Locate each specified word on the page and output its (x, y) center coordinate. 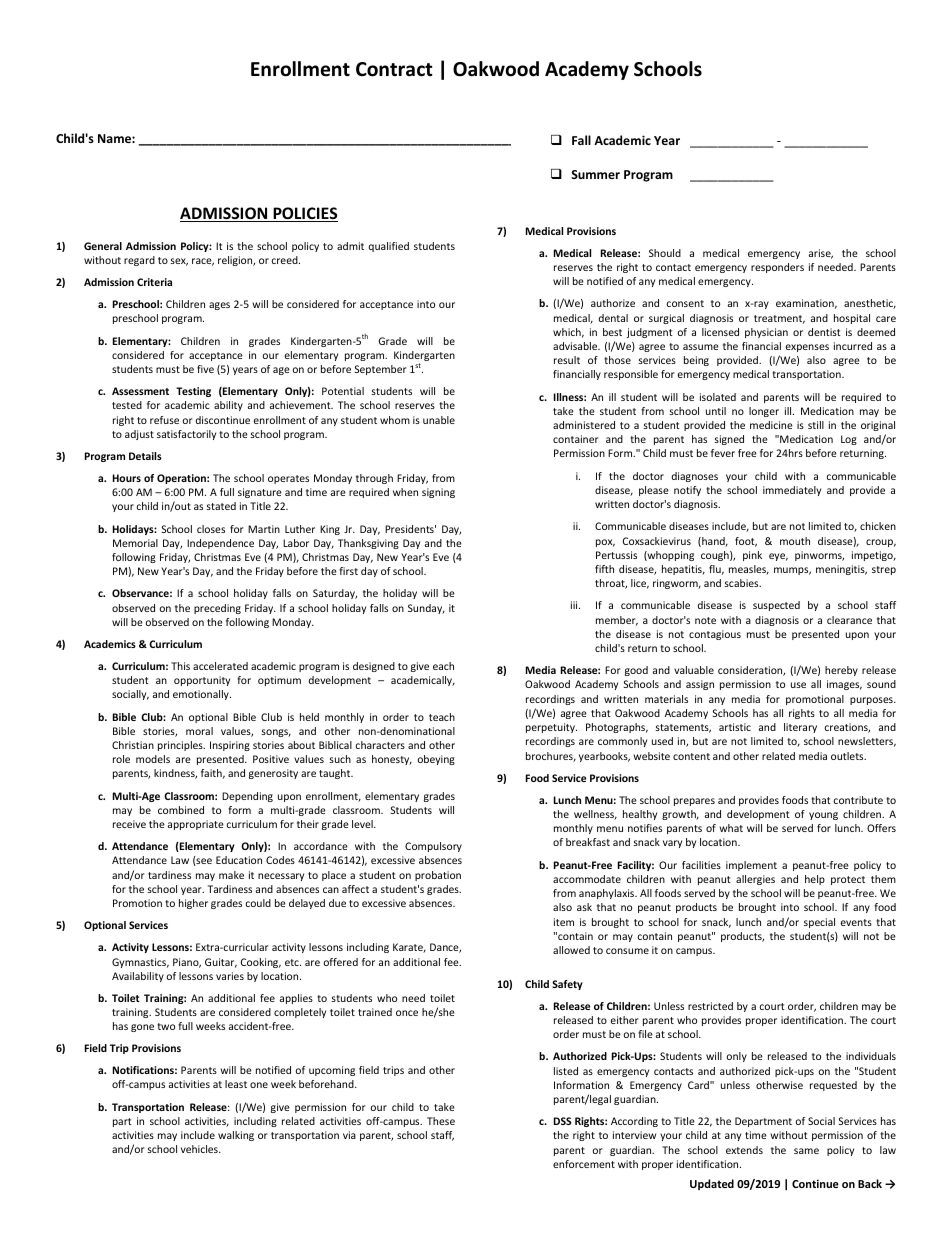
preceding (217, 609)
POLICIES (304, 214)
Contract (394, 69)
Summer (595, 174)
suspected (776, 606)
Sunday (426, 609)
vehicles (200, 1149)
